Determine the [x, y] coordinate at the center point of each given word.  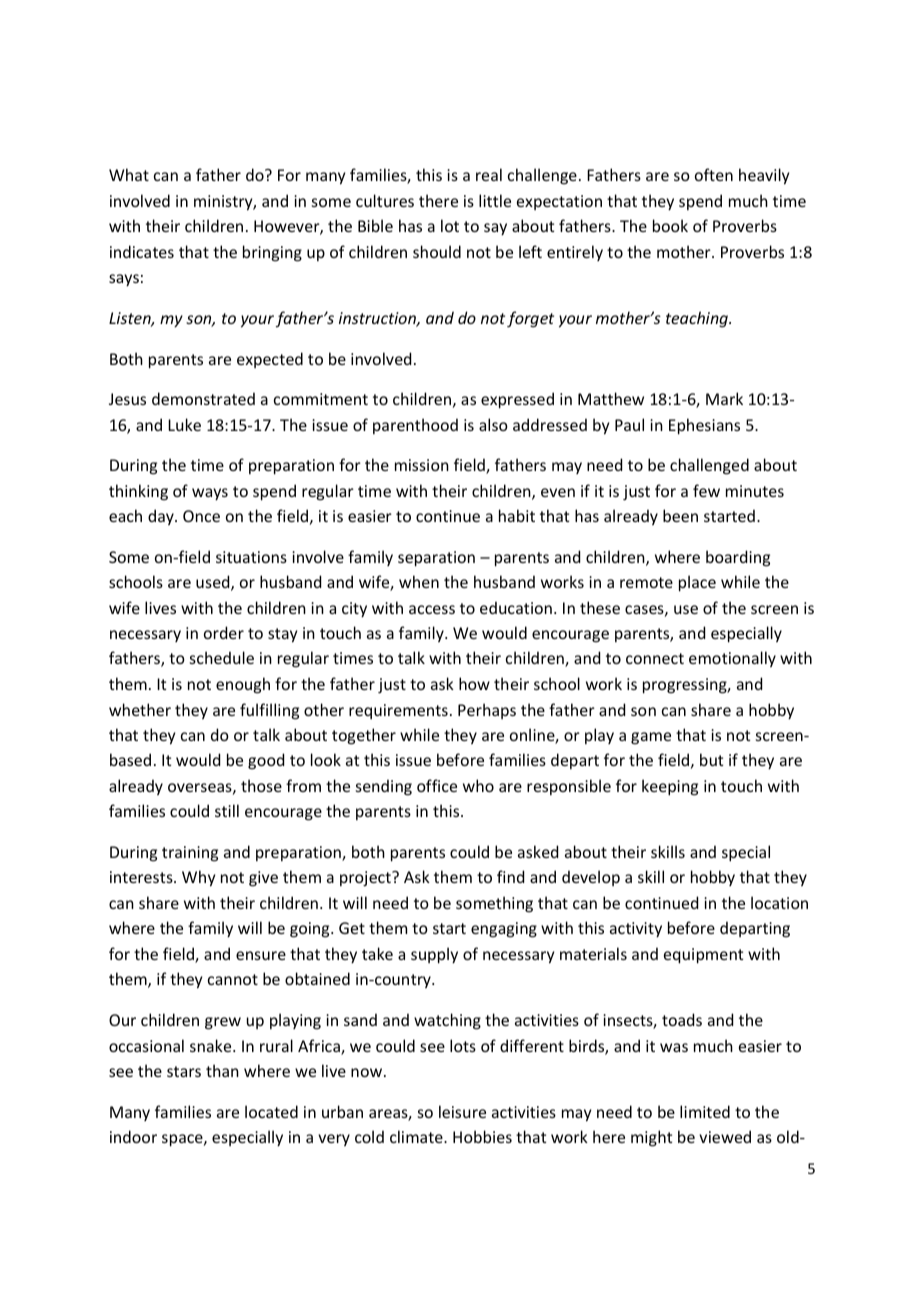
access [432, 609]
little [495, 200]
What [129, 174]
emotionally [732, 659]
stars [184, 1071]
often [714, 174]
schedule [222, 657]
